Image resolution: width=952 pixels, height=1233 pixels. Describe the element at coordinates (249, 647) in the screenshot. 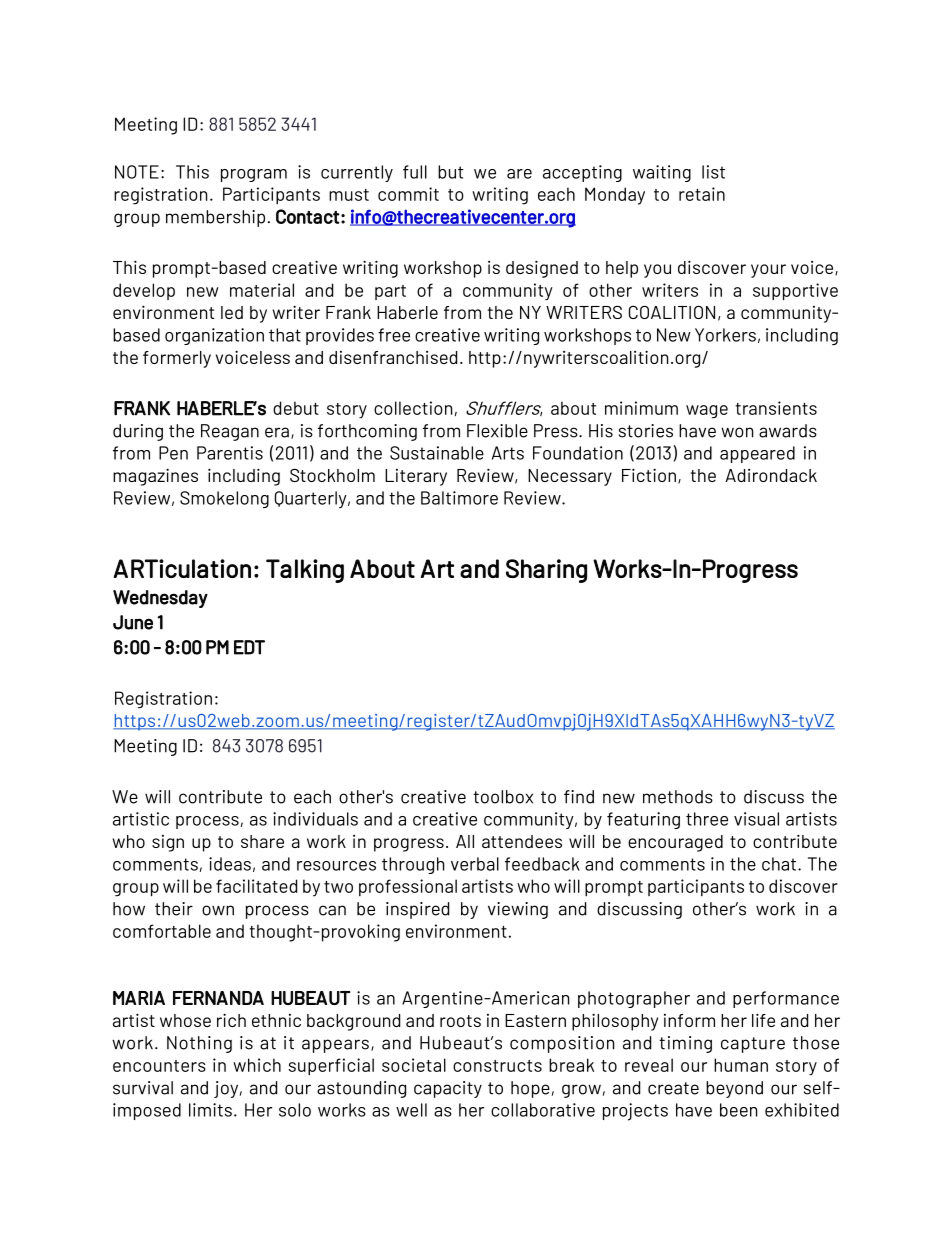

I see `EDT` at that location.
